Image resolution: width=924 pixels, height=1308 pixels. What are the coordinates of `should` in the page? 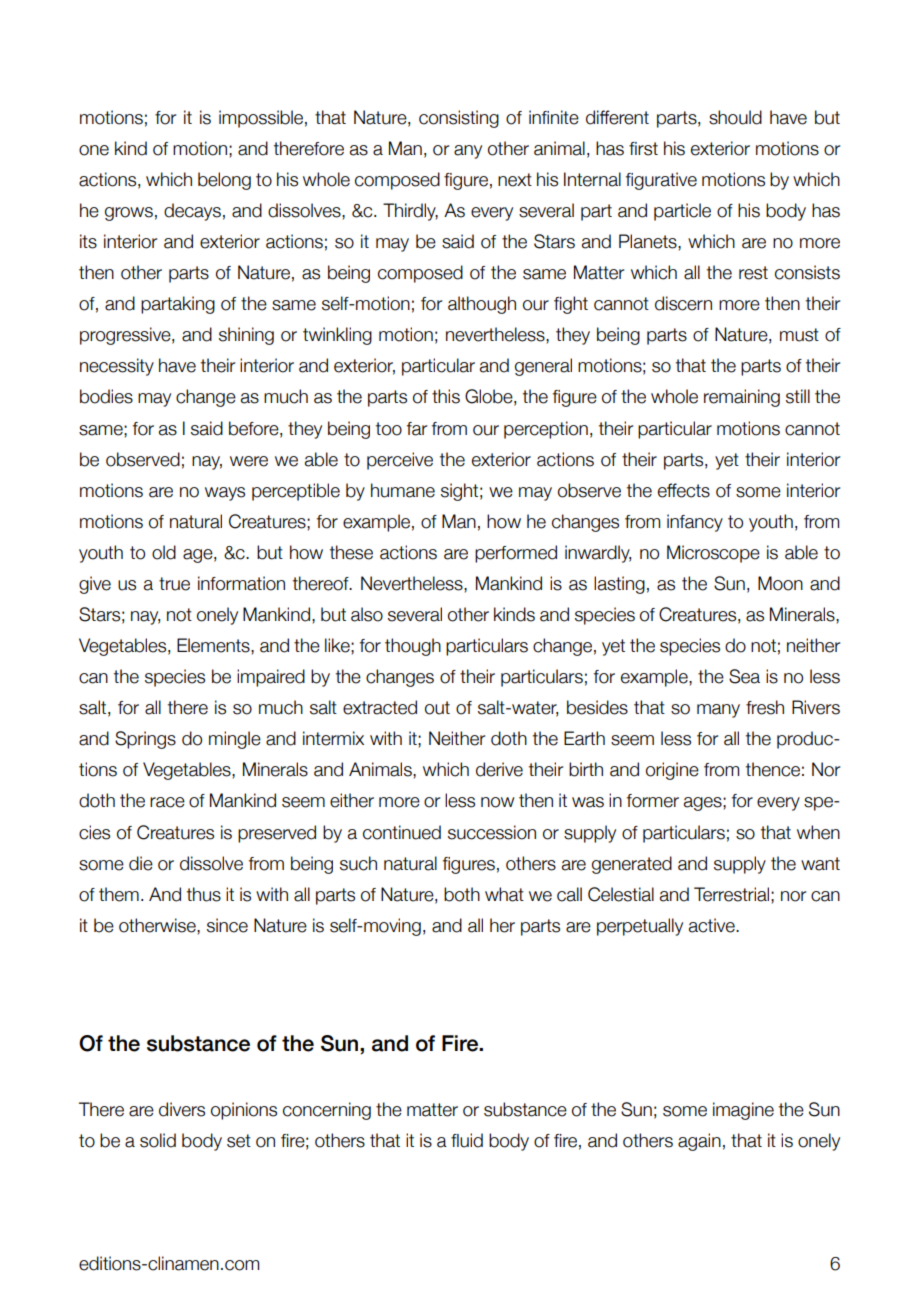 It's located at (735, 117).
